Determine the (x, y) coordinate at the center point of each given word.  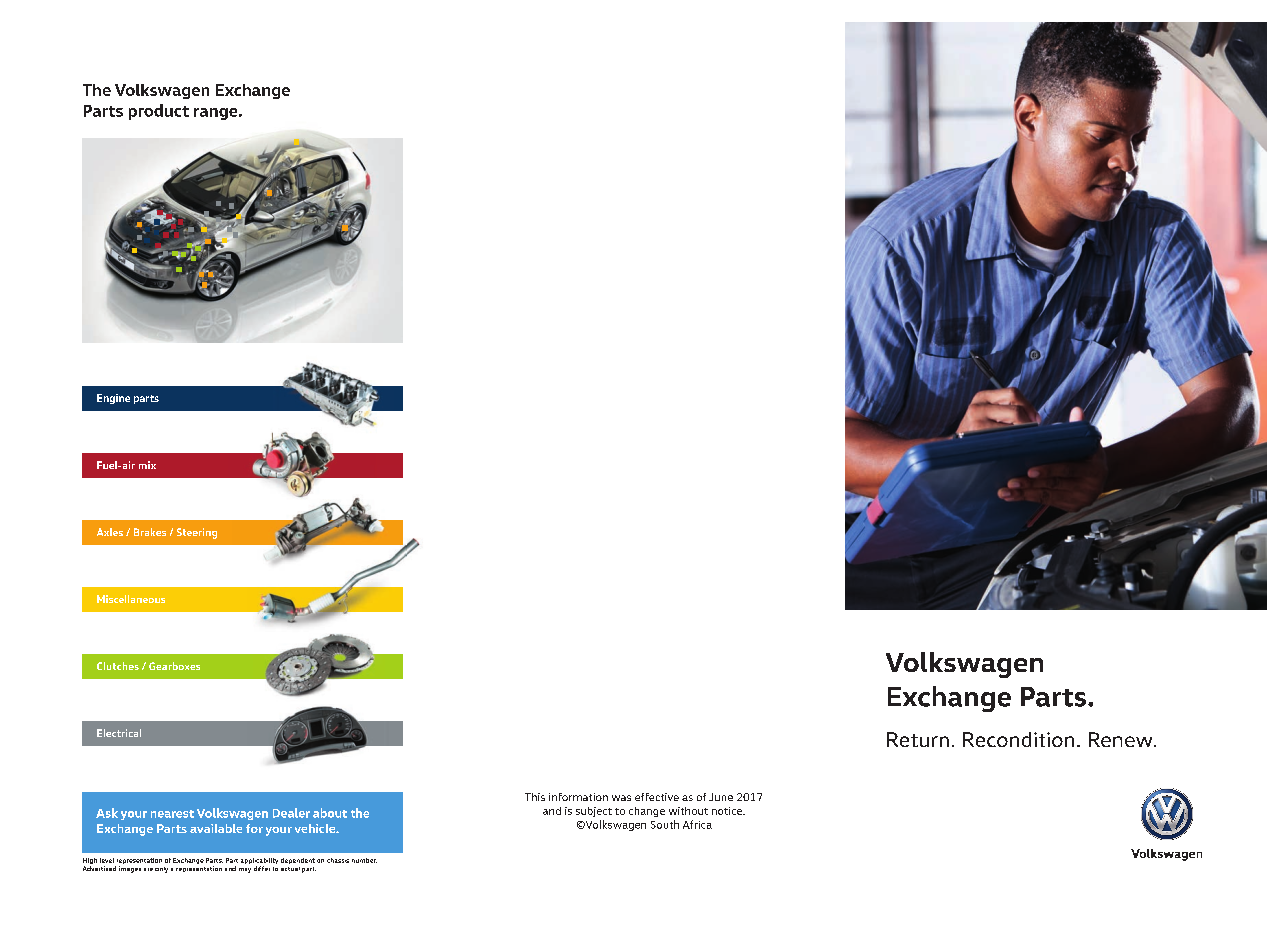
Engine (113, 399)
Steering (197, 533)
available (216, 828)
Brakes (150, 532)
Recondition (1018, 739)
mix (147, 465)
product (159, 112)
